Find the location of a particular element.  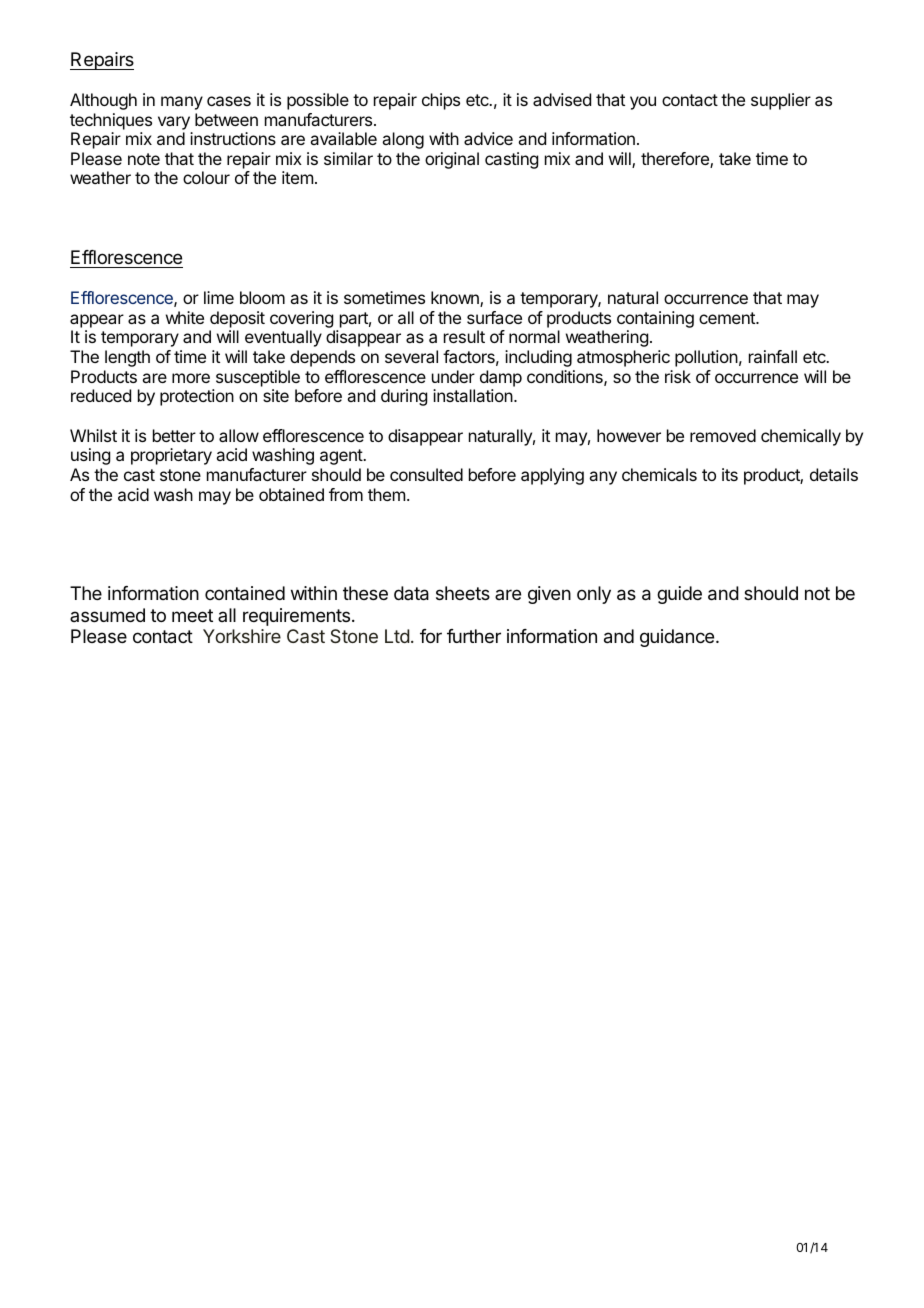

more is located at coordinates (191, 378).
